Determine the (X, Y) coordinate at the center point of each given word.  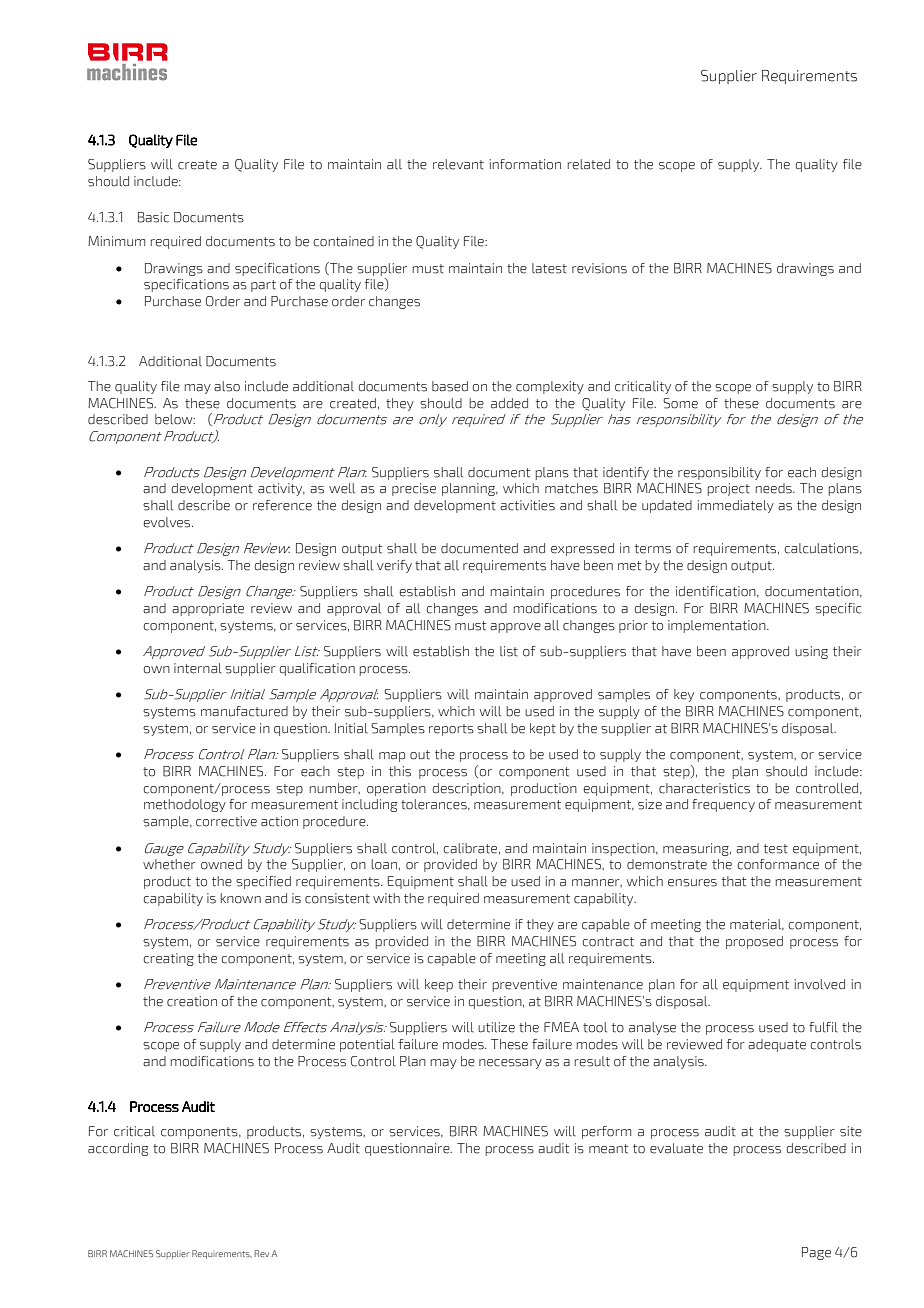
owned (221, 864)
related (589, 164)
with (386, 898)
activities (527, 505)
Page (816, 1253)
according (118, 1149)
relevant (458, 164)
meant (608, 1149)
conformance (778, 864)
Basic (153, 217)
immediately (736, 506)
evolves (168, 522)
